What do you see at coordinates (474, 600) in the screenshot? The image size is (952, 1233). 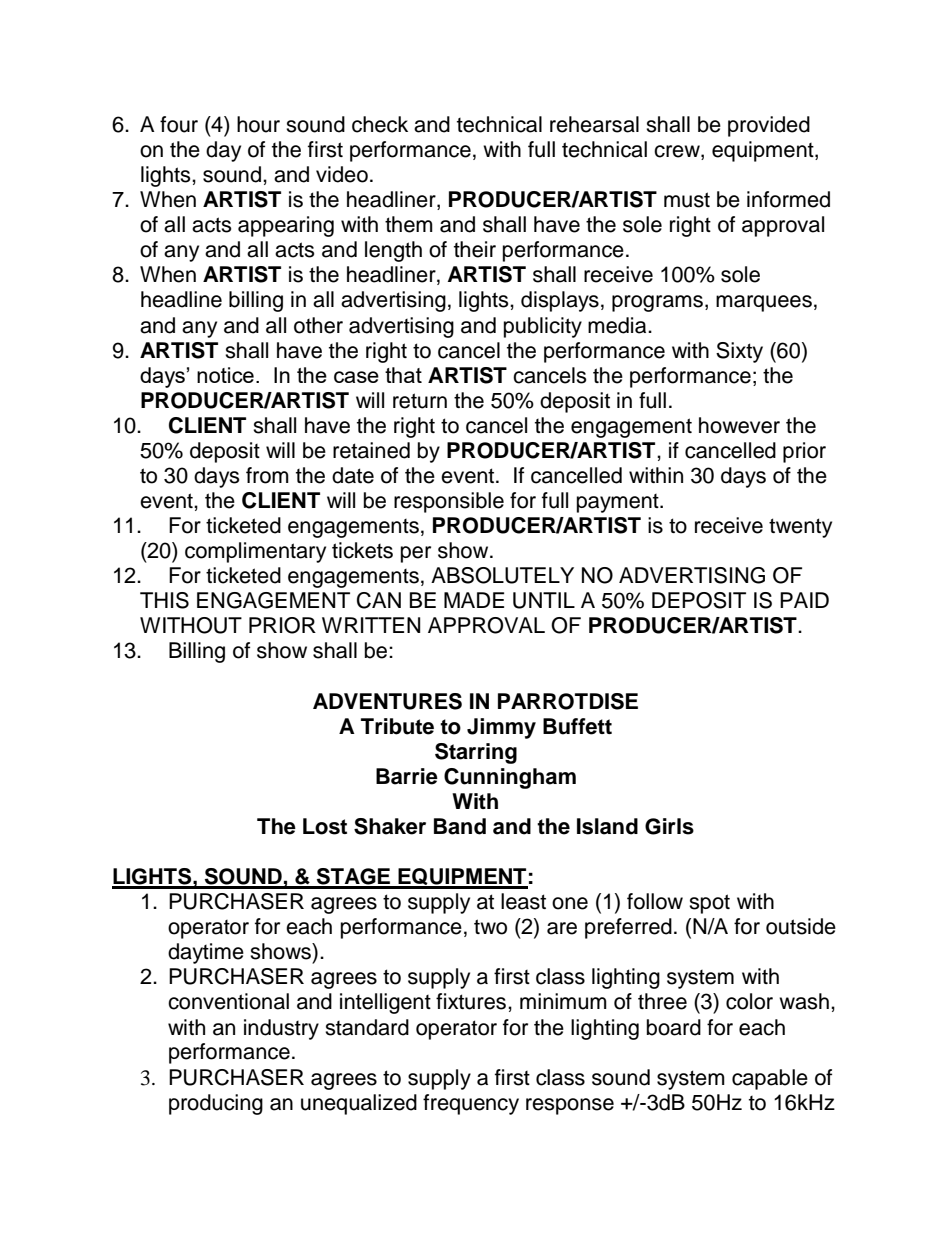 I see `MADE` at bounding box center [474, 600].
